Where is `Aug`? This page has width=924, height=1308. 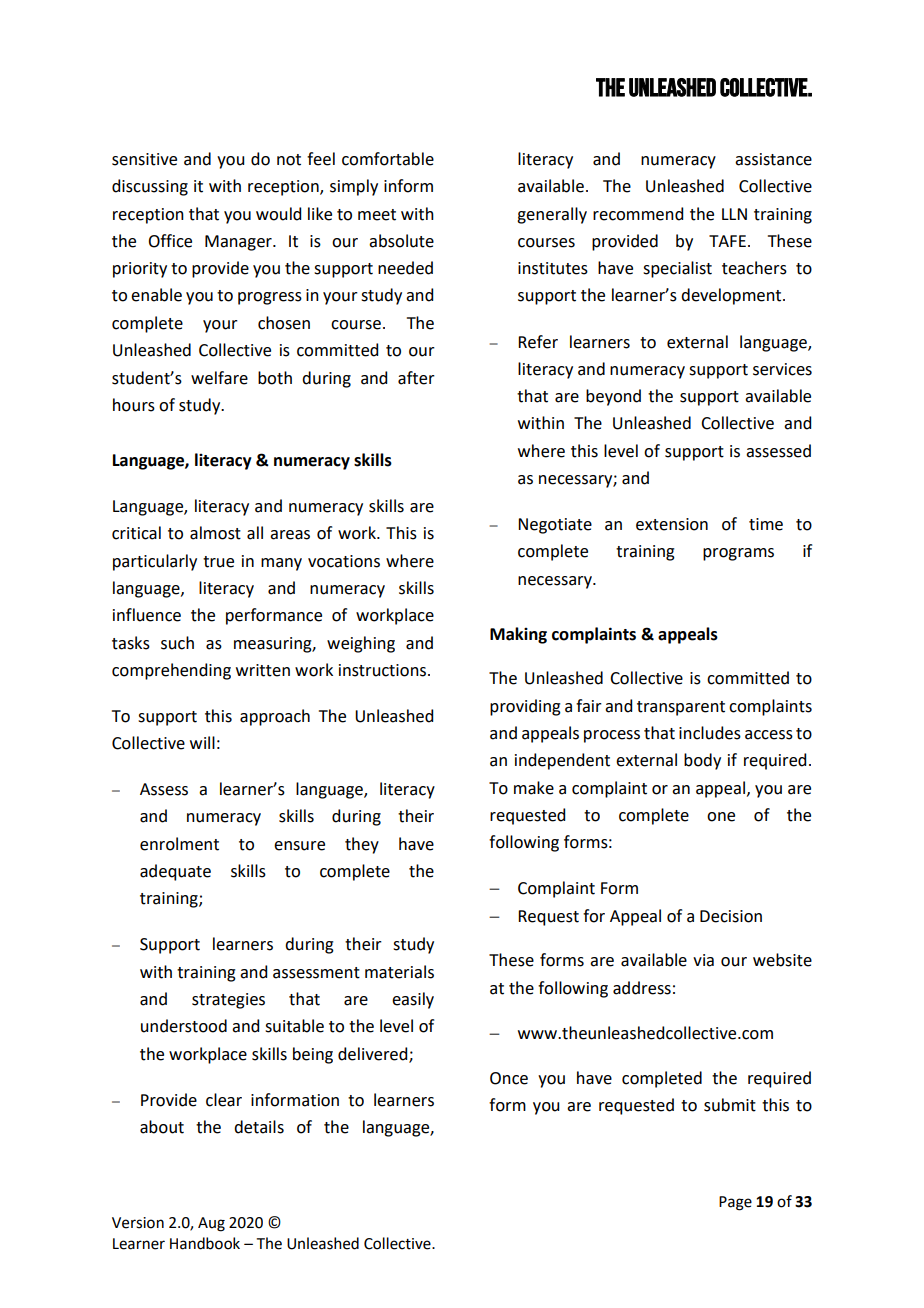 Aug is located at coordinates (211, 1224).
